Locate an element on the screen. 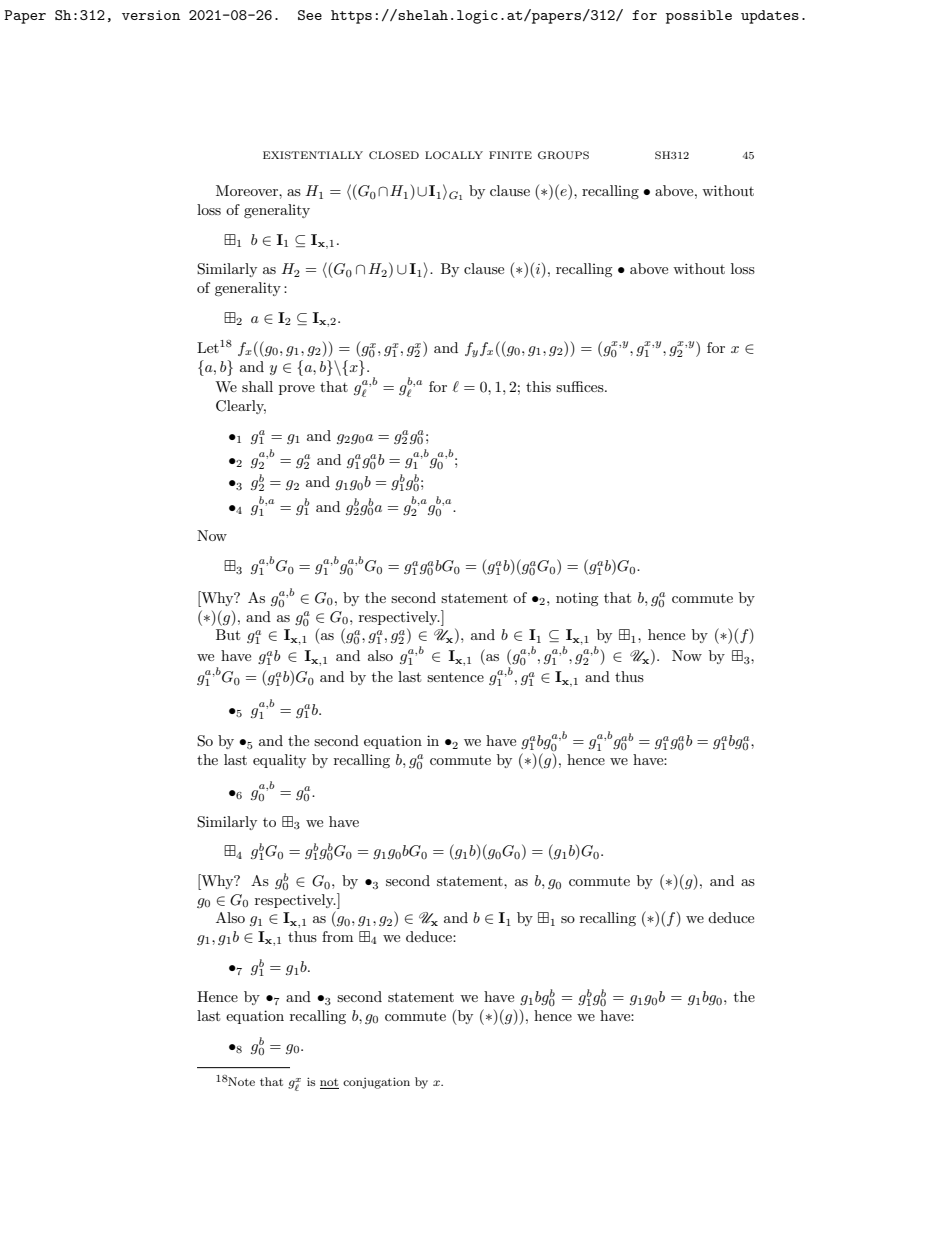 This screenshot has height=1233, width=952. But is located at coordinates (228, 634).
